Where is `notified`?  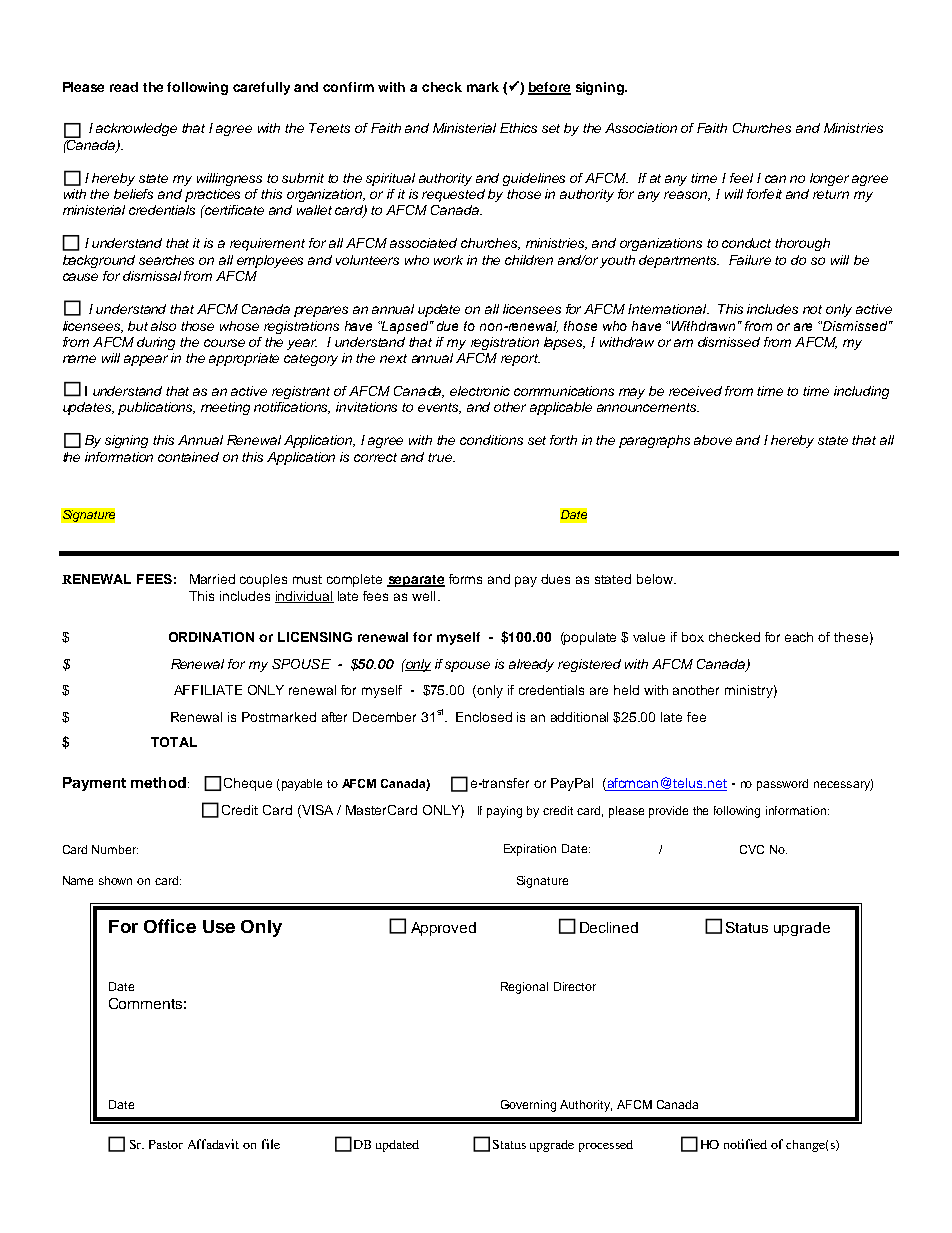 notified is located at coordinates (745, 1144).
